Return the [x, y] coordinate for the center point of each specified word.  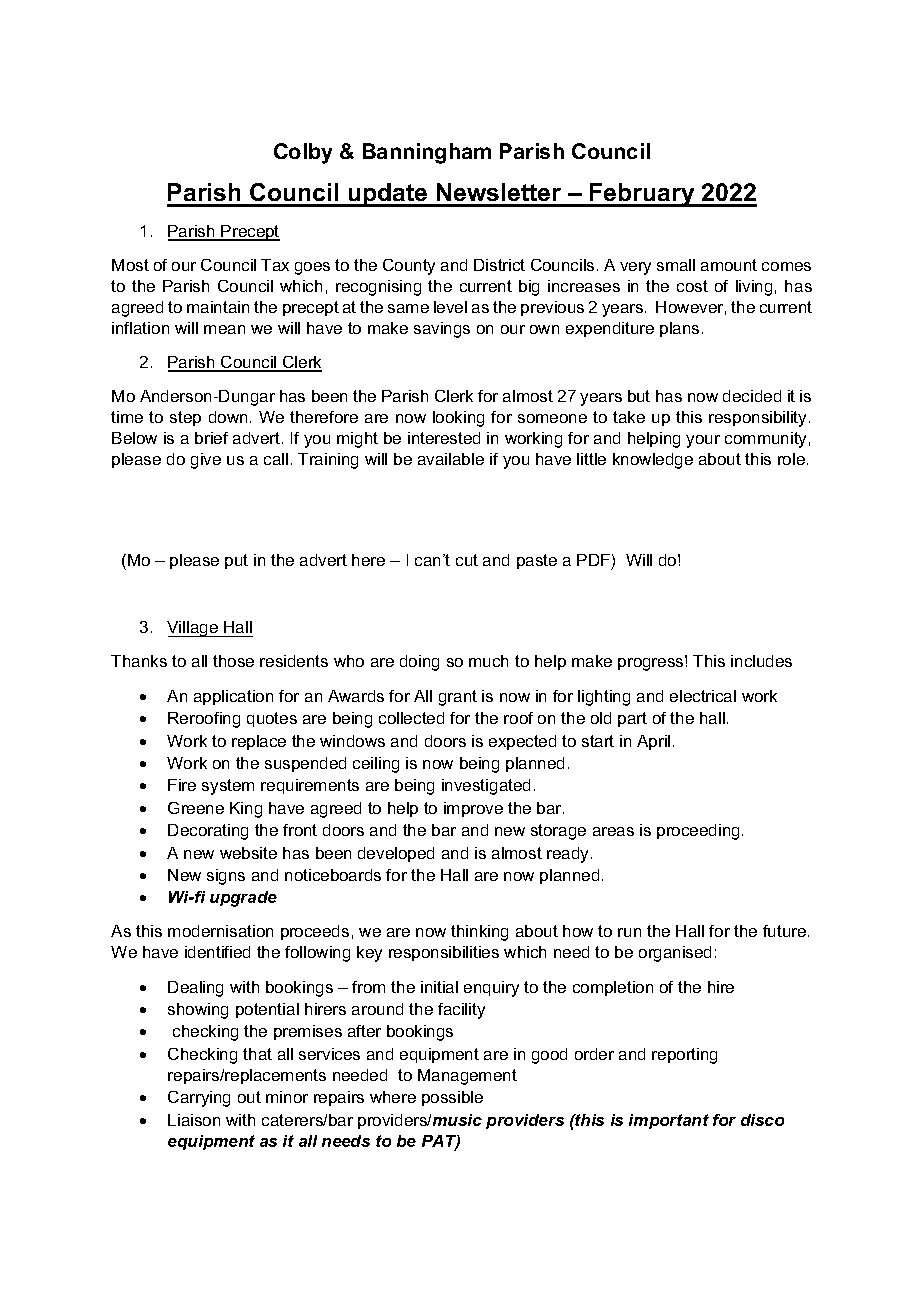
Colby [303, 153]
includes [761, 661]
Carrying [199, 1099]
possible [452, 1098]
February [642, 195]
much [488, 661]
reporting [684, 1056]
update [388, 195]
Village [193, 629]
